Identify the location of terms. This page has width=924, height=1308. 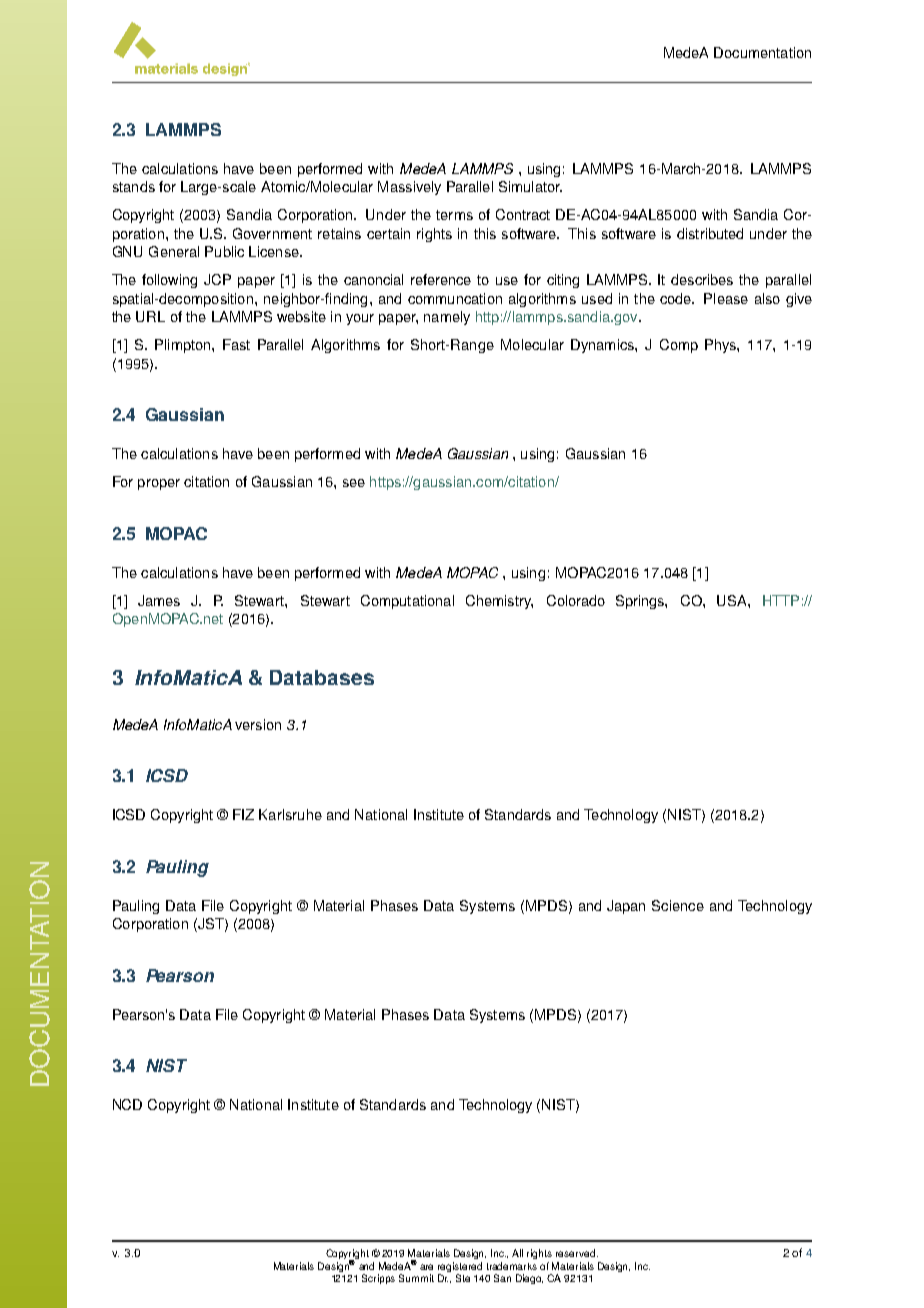
(454, 215).
